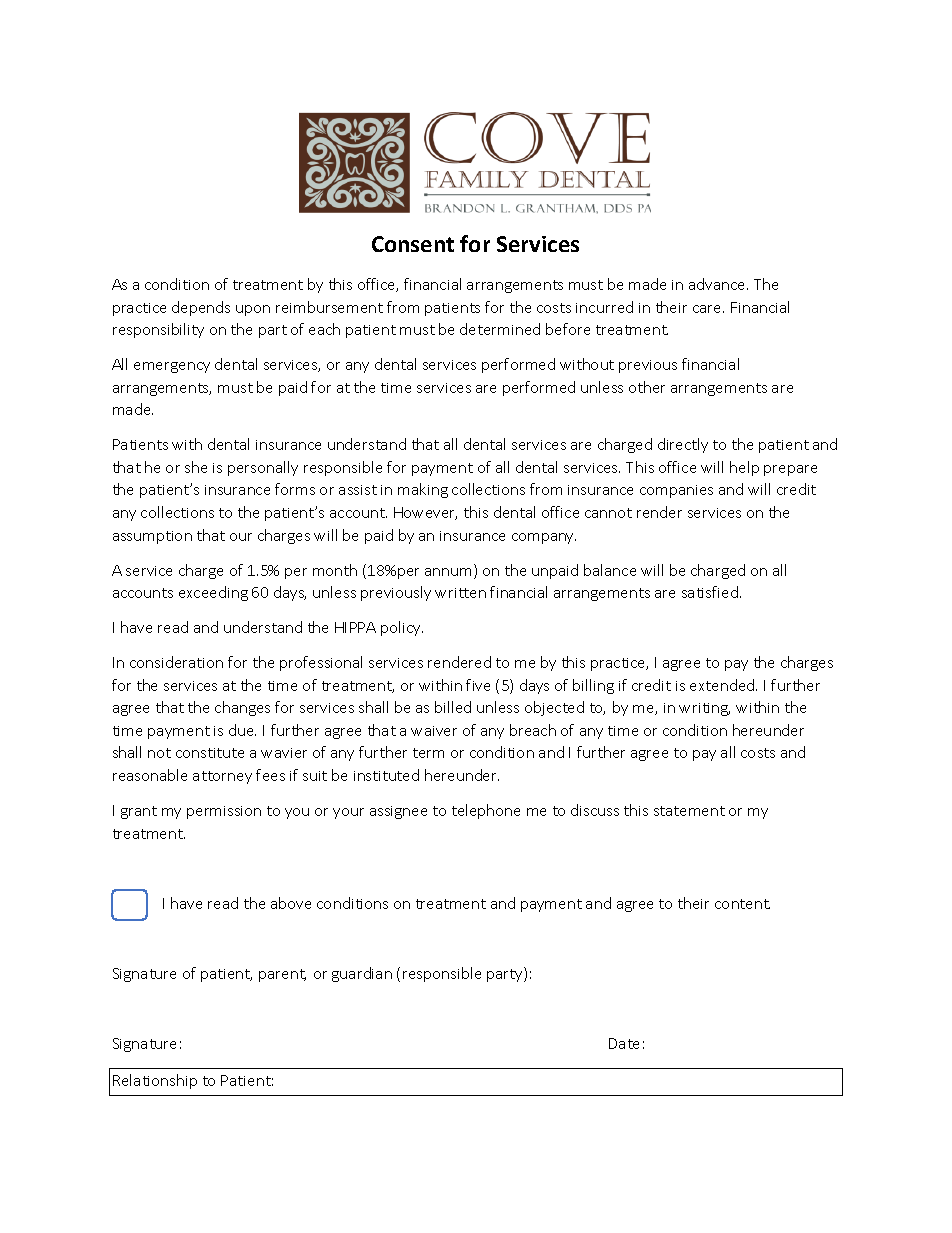  Describe the element at coordinates (486, 811) in the screenshot. I see `telephone` at that location.
